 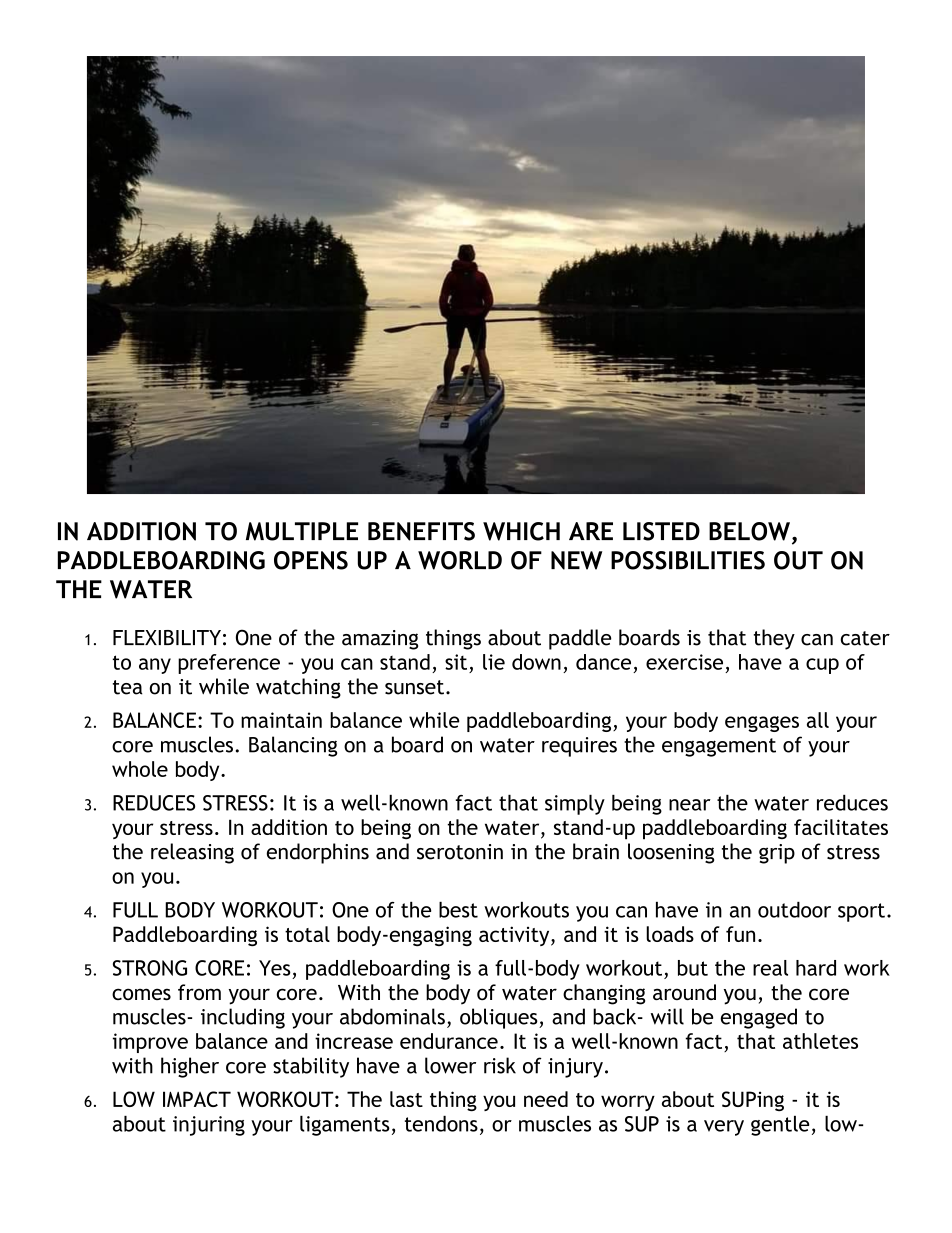 What do you see at coordinates (770, 968) in the screenshot?
I see `real` at bounding box center [770, 968].
